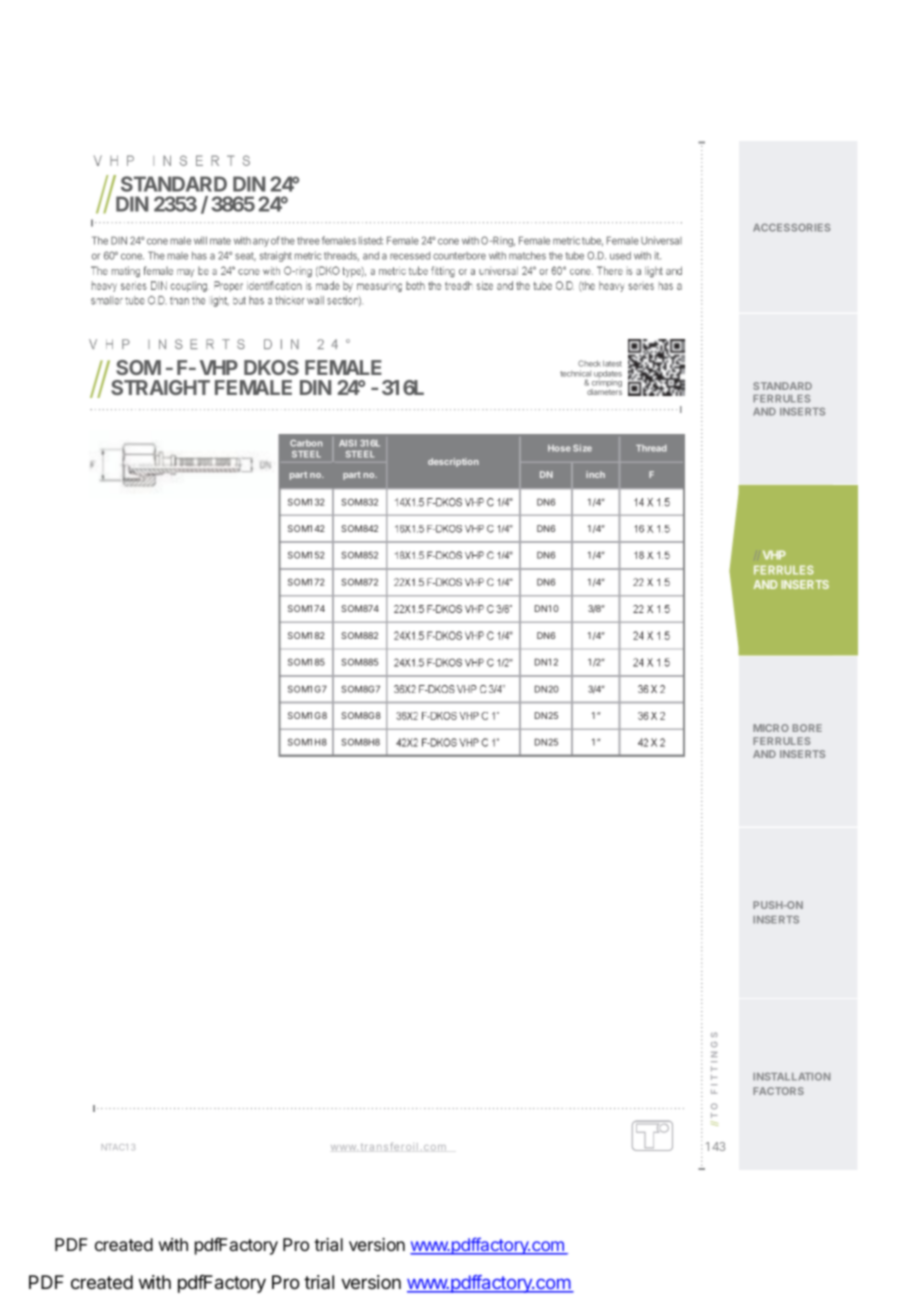  What do you see at coordinates (791, 1077) in the page?
I see `INSTALLATION` at bounding box center [791, 1077].
